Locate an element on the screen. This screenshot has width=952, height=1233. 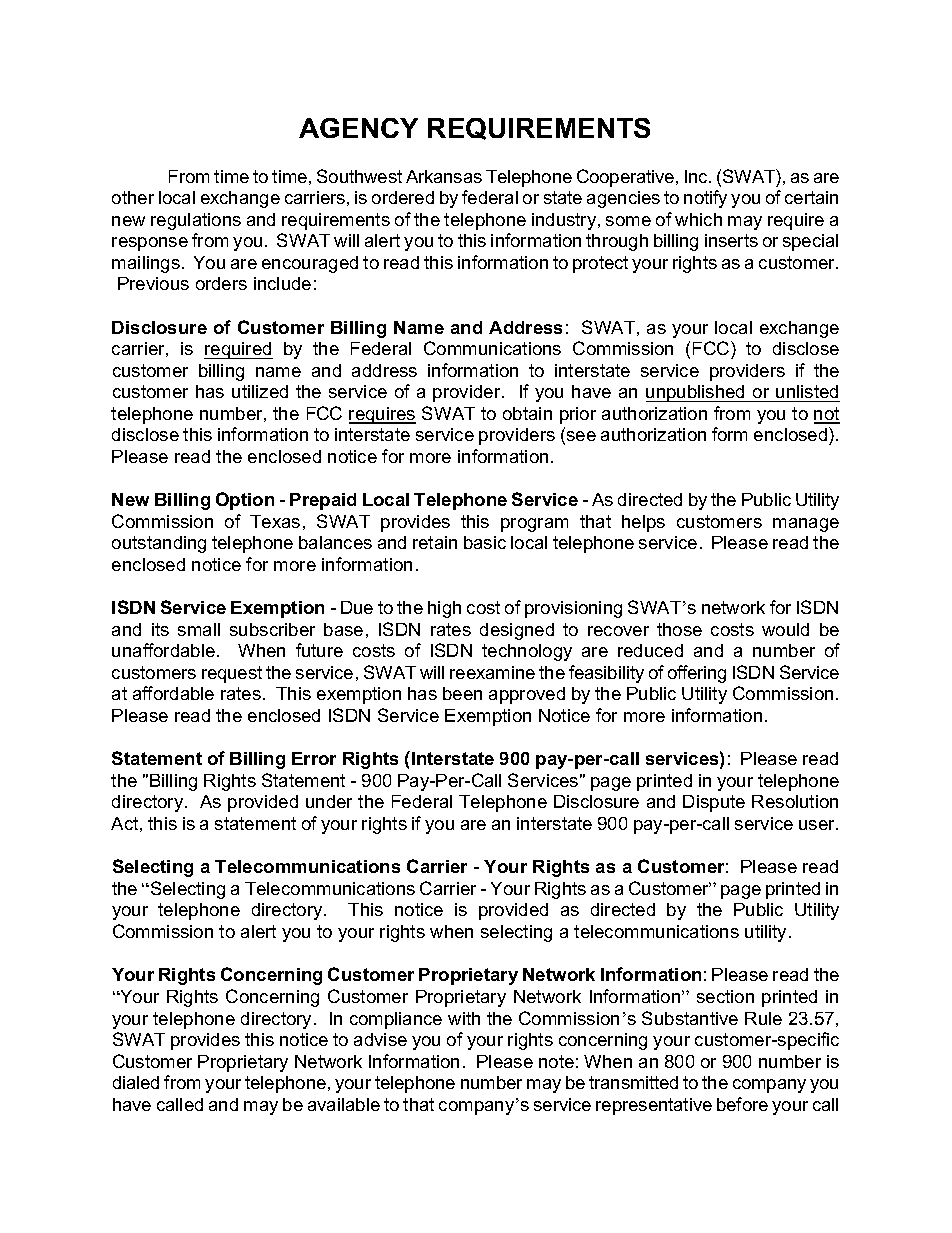
under is located at coordinates (329, 801).
